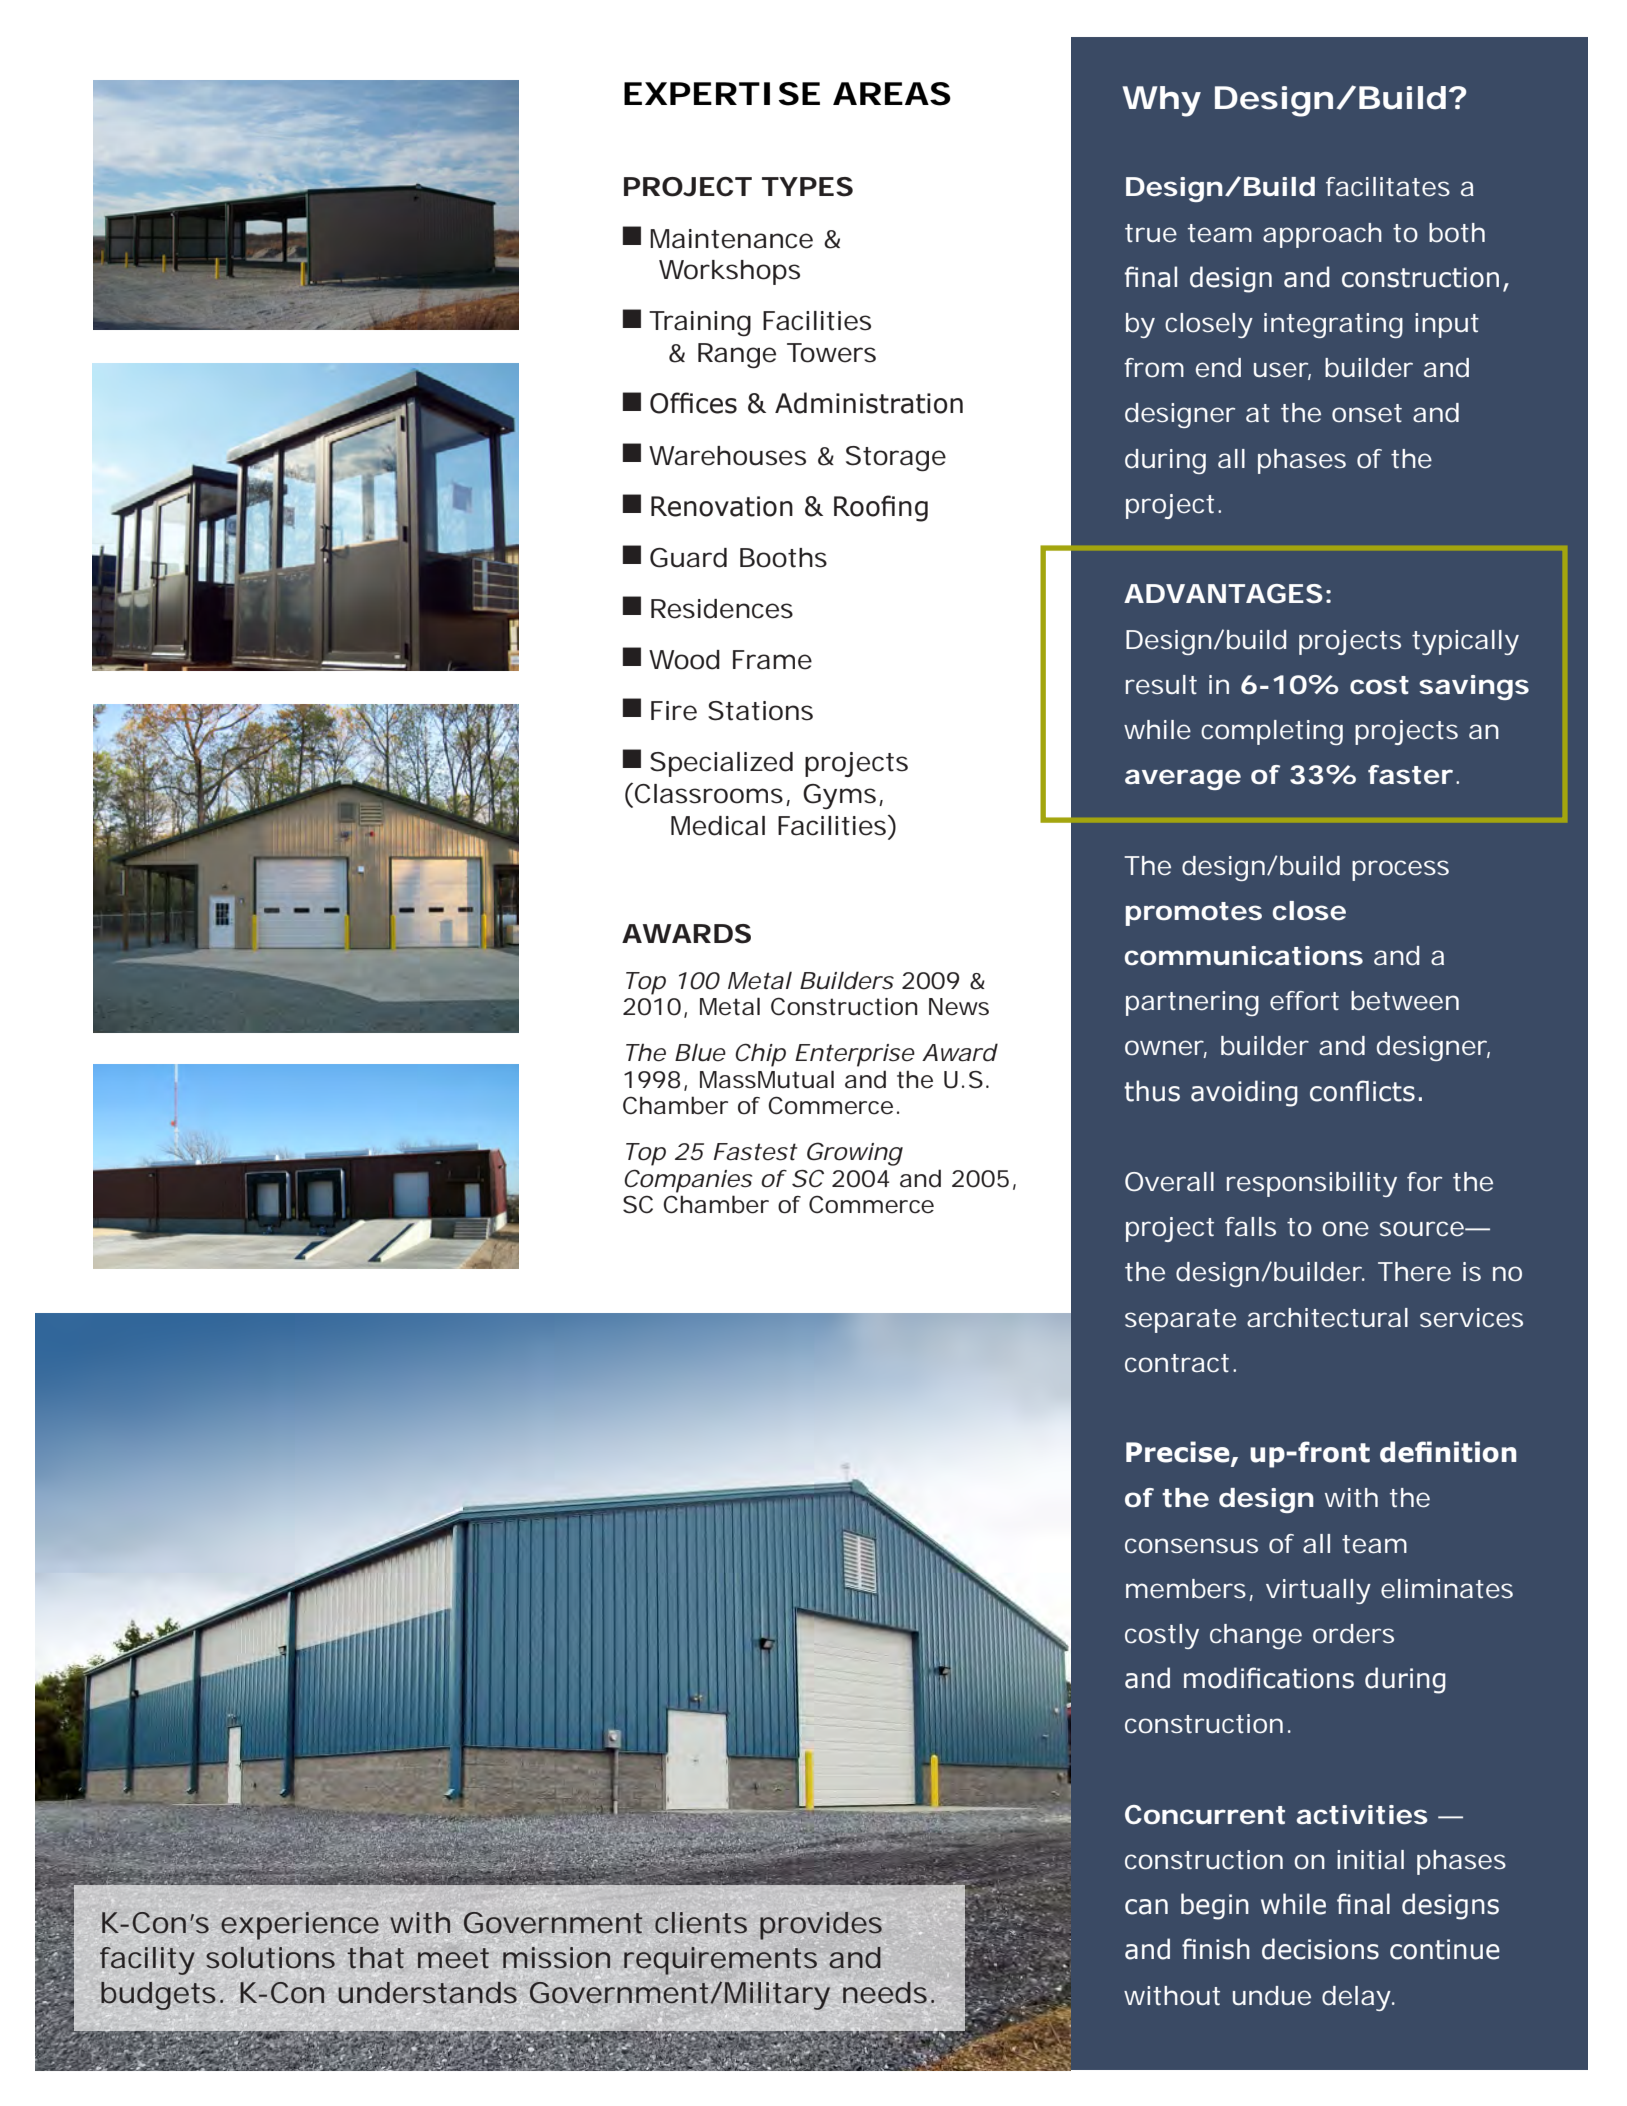 The image size is (1627, 2106). Describe the element at coordinates (731, 239) in the image. I see `Maintenance` at that location.
